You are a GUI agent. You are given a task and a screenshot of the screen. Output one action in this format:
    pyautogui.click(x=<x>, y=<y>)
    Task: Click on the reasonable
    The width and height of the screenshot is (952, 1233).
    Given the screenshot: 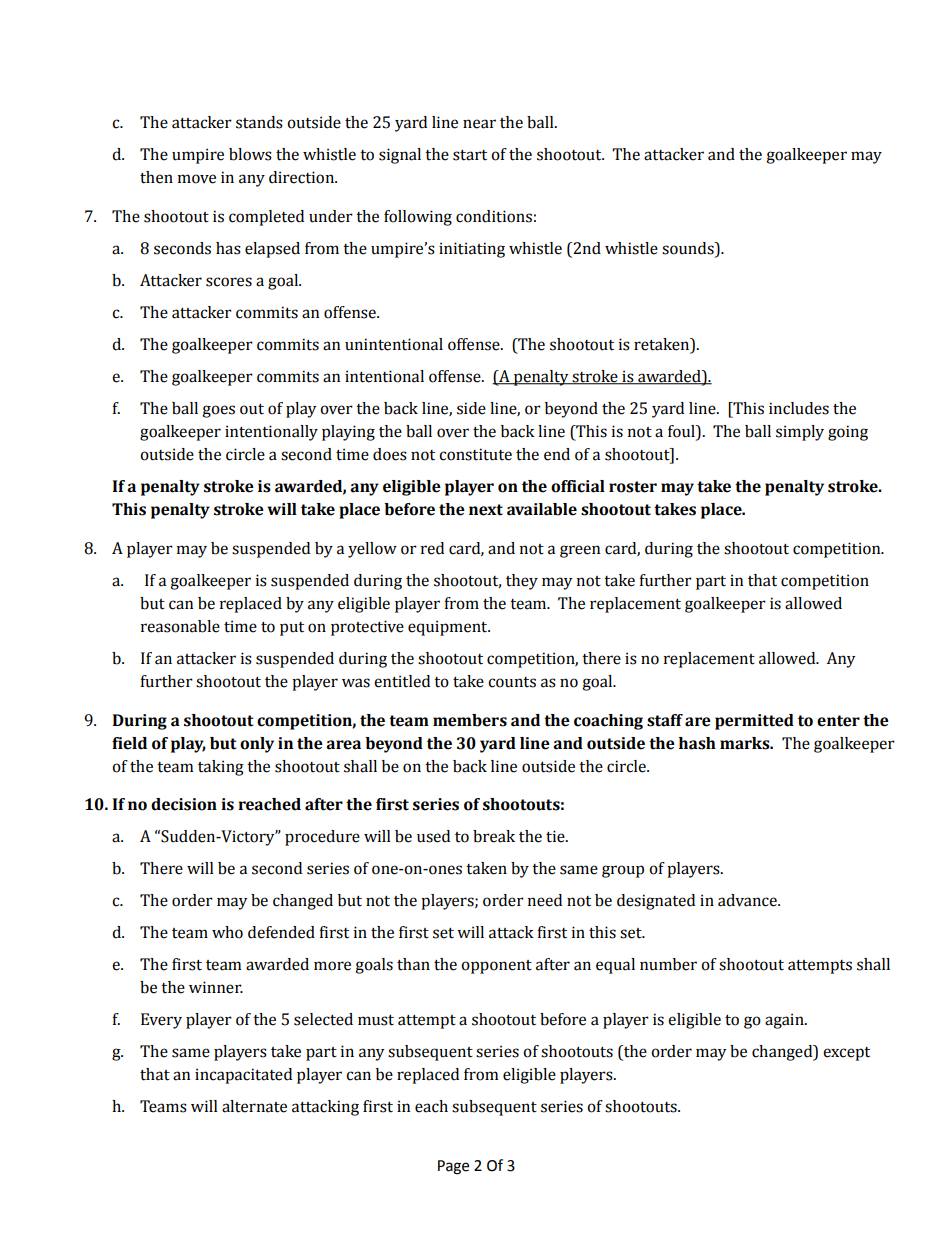 What is the action you would take?
    pyautogui.click(x=180, y=626)
